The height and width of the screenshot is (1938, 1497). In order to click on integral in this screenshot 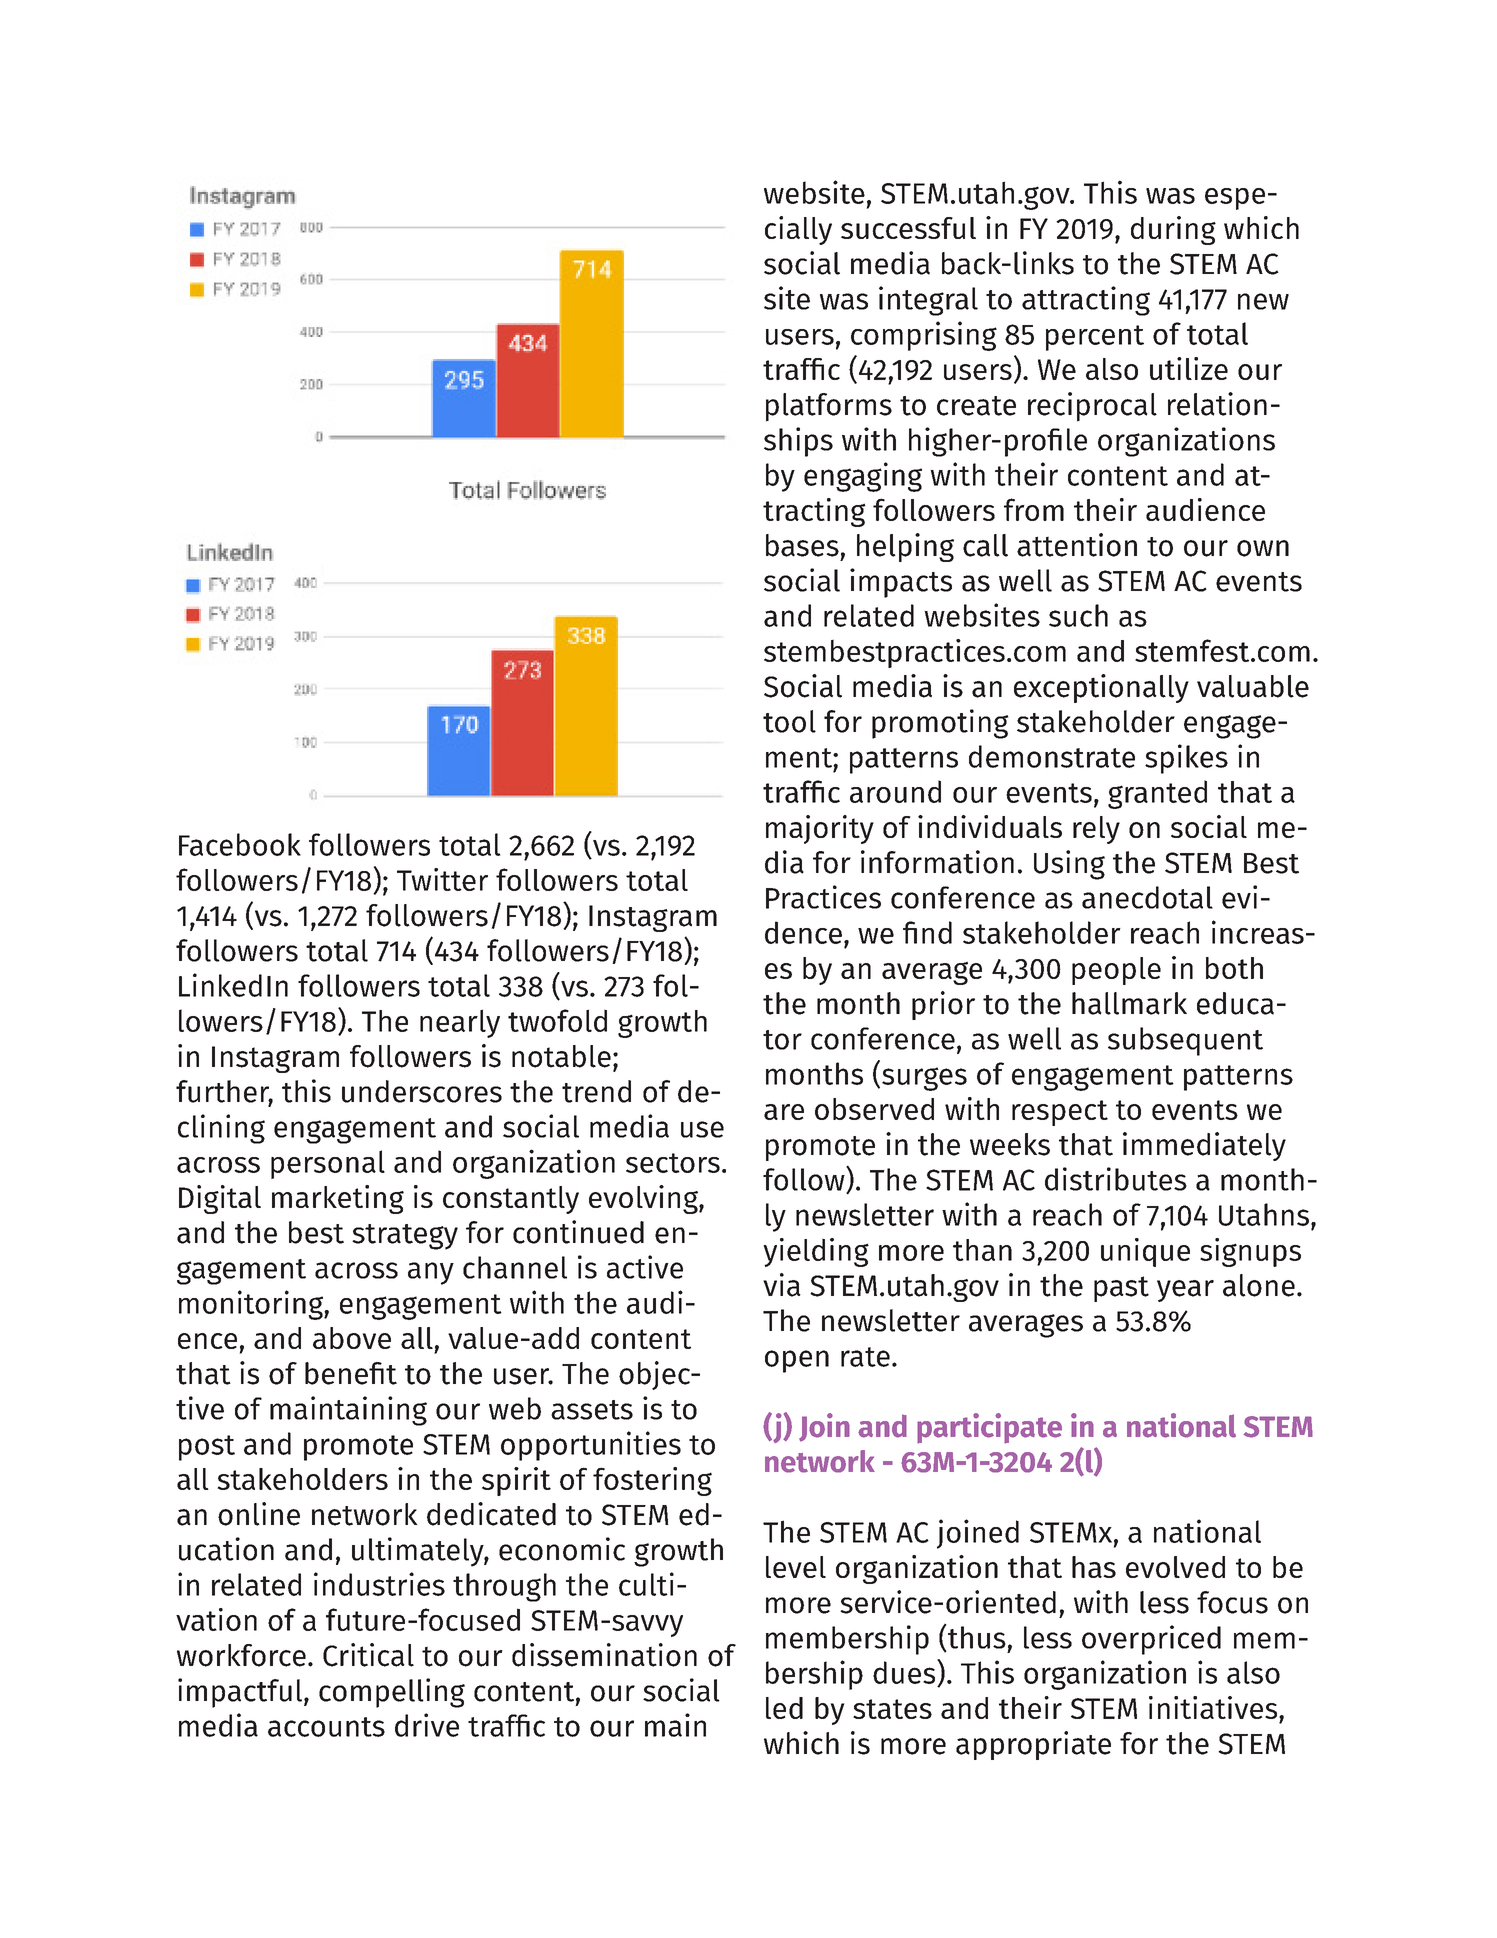, I will do `click(928, 301)`.
